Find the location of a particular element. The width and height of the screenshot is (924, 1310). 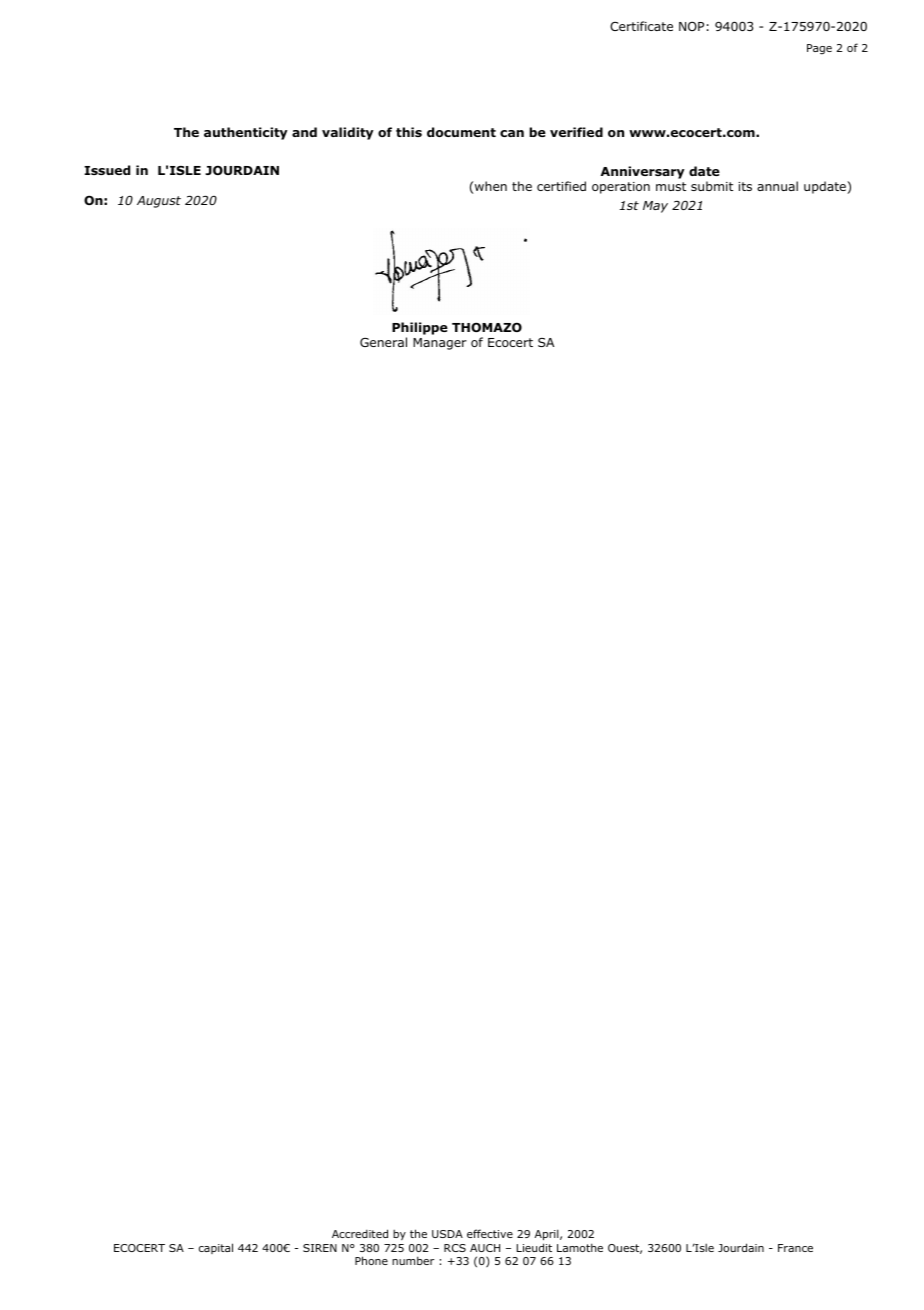

its is located at coordinates (745, 186).
